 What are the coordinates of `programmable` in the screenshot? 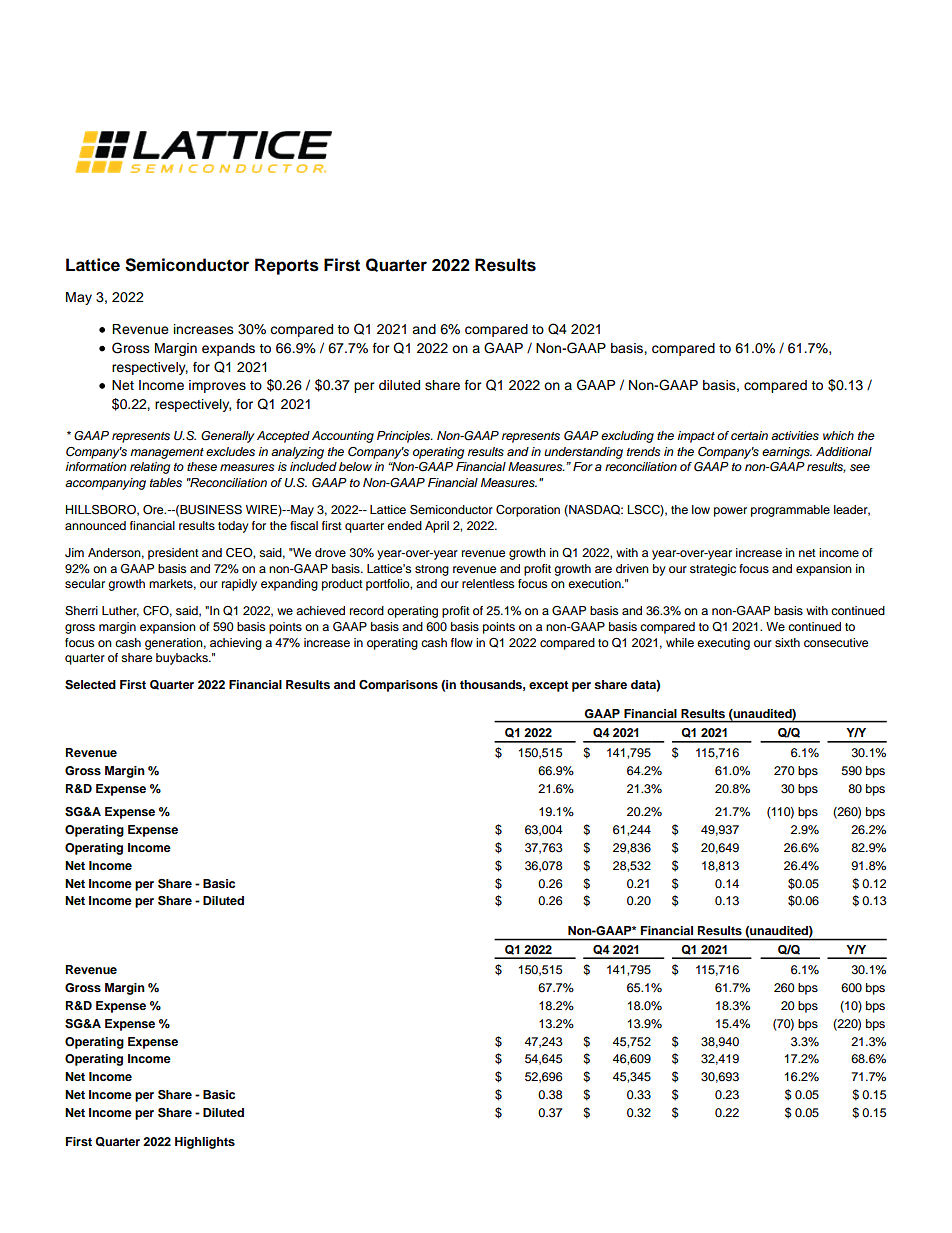 It's located at (790, 511).
